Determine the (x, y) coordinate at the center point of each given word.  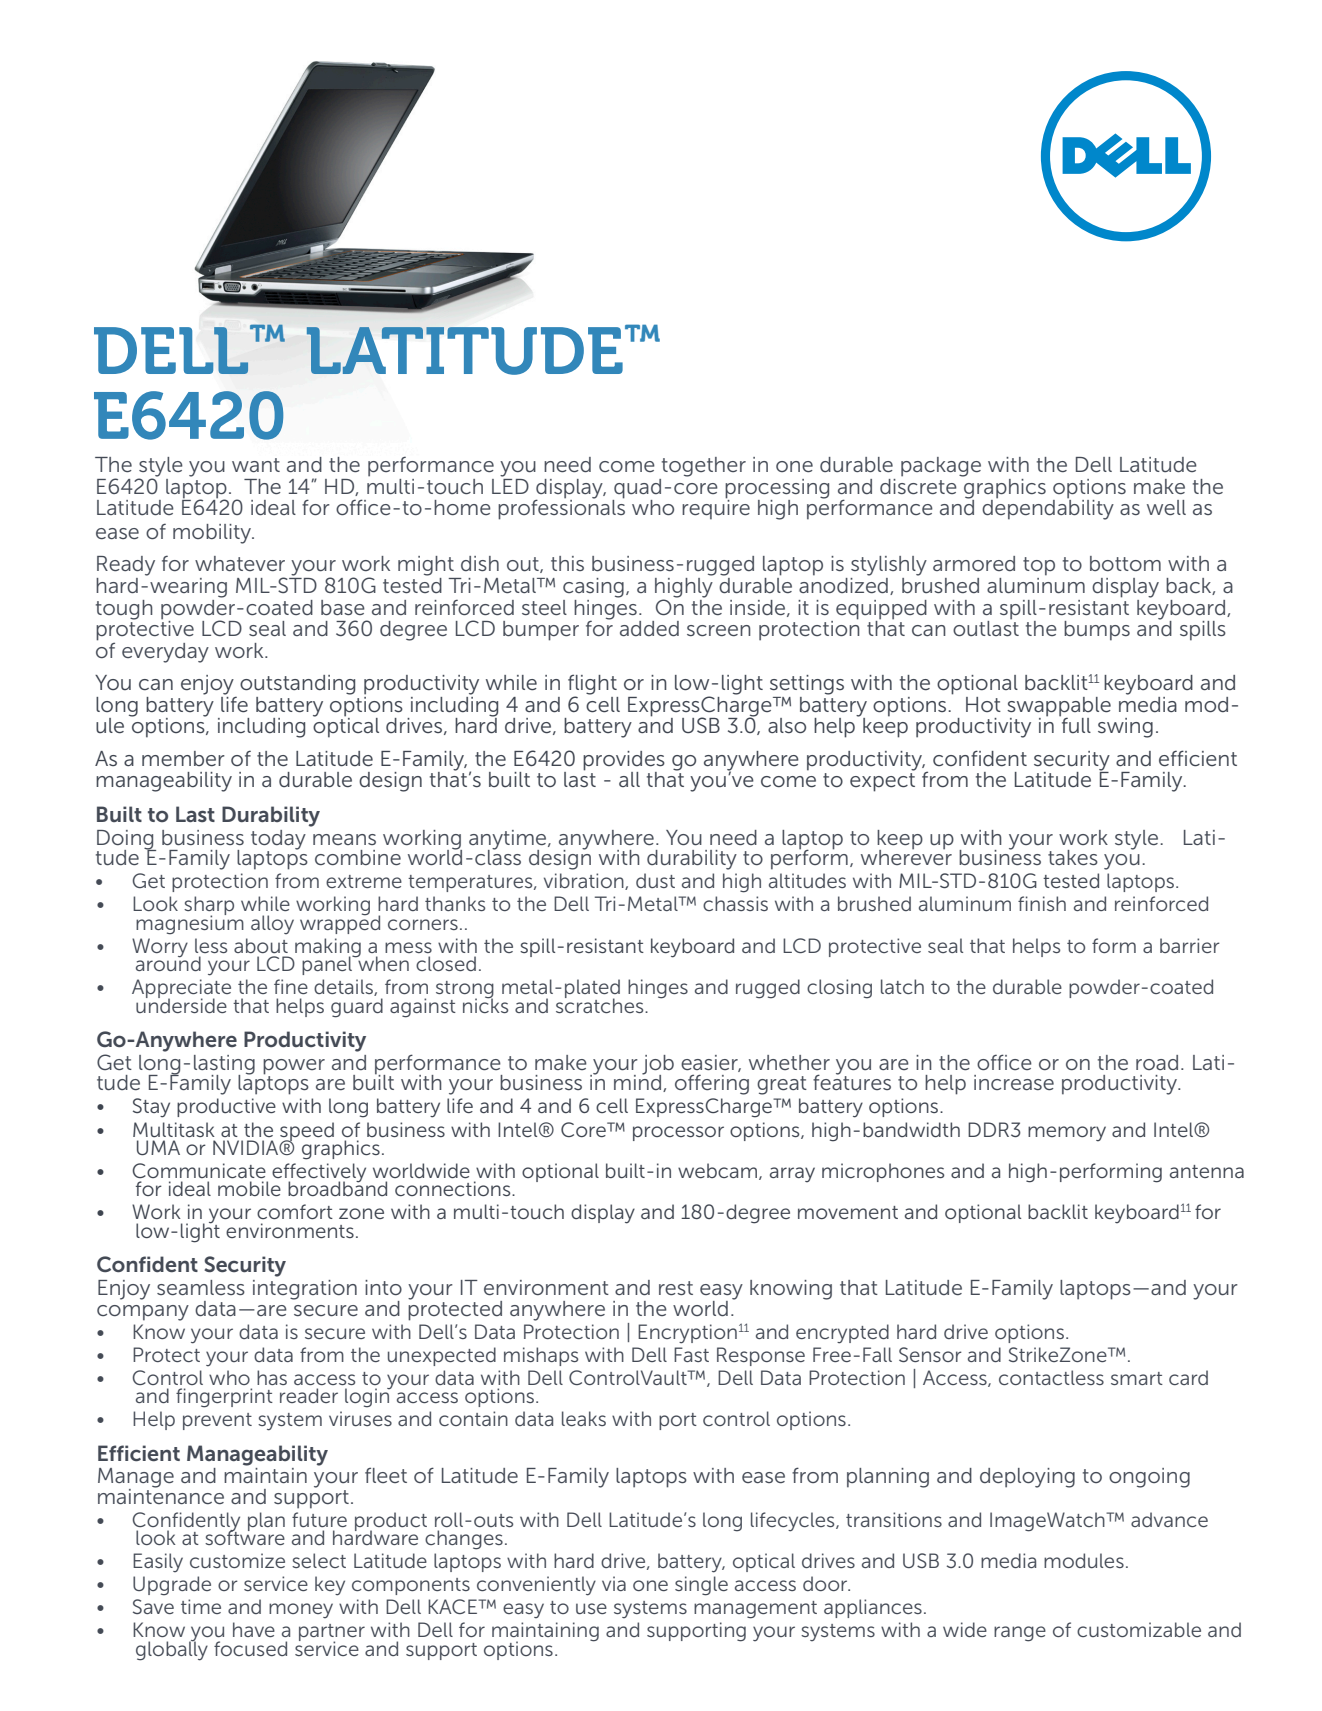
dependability (1048, 509)
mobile (249, 1188)
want (256, 465)
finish (1042, 903)
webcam (719, 1171)
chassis (735, 903)
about (261, 945)
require (716, 509)
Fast (691, 1354)
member (183, 759)
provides (624, 762)
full (1075, 724)
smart (1137, 1378)
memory (1067, 1134)
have (254, 1629)
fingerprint (224, 1398)
